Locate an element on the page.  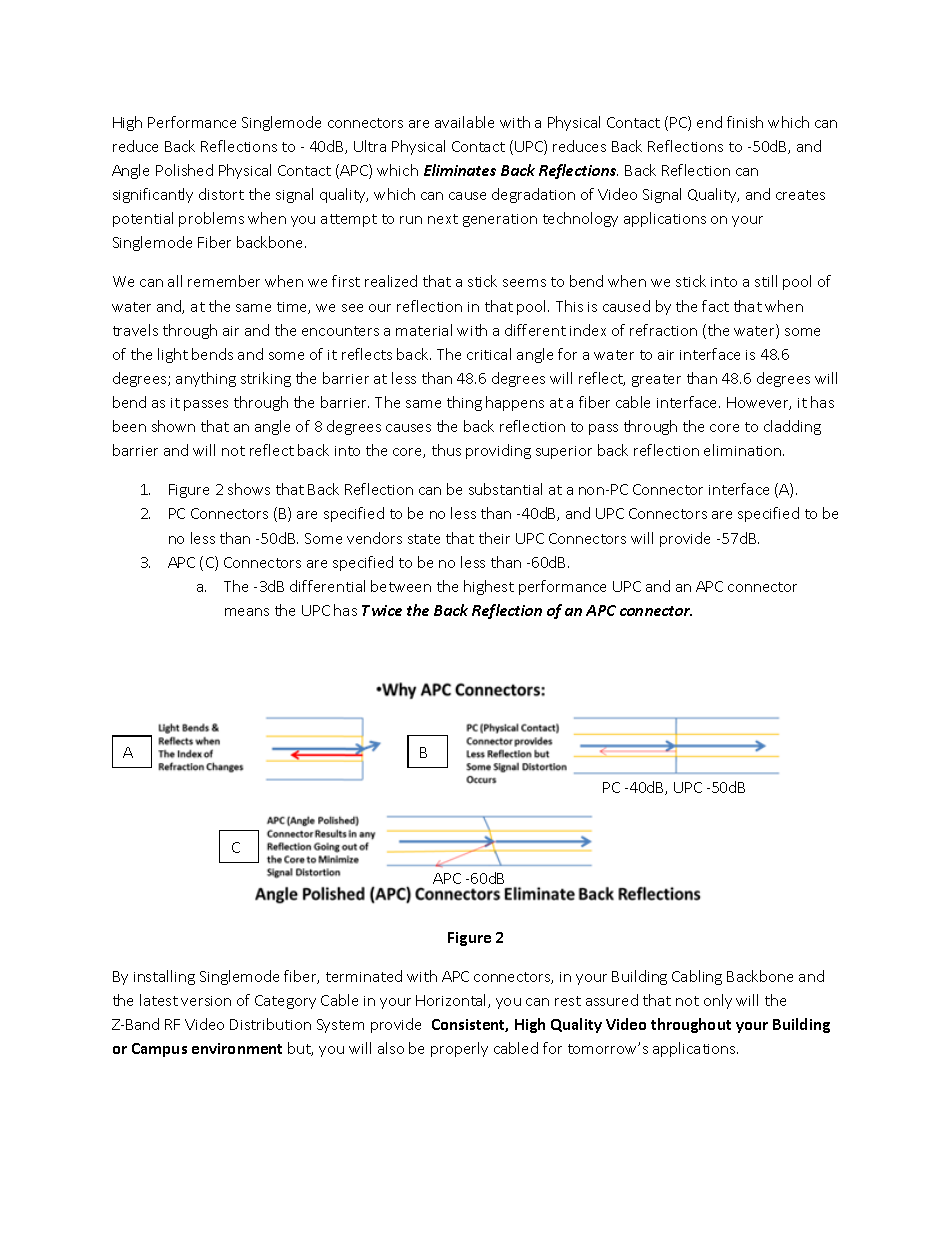
version is located at coordinates (206, 1001).
